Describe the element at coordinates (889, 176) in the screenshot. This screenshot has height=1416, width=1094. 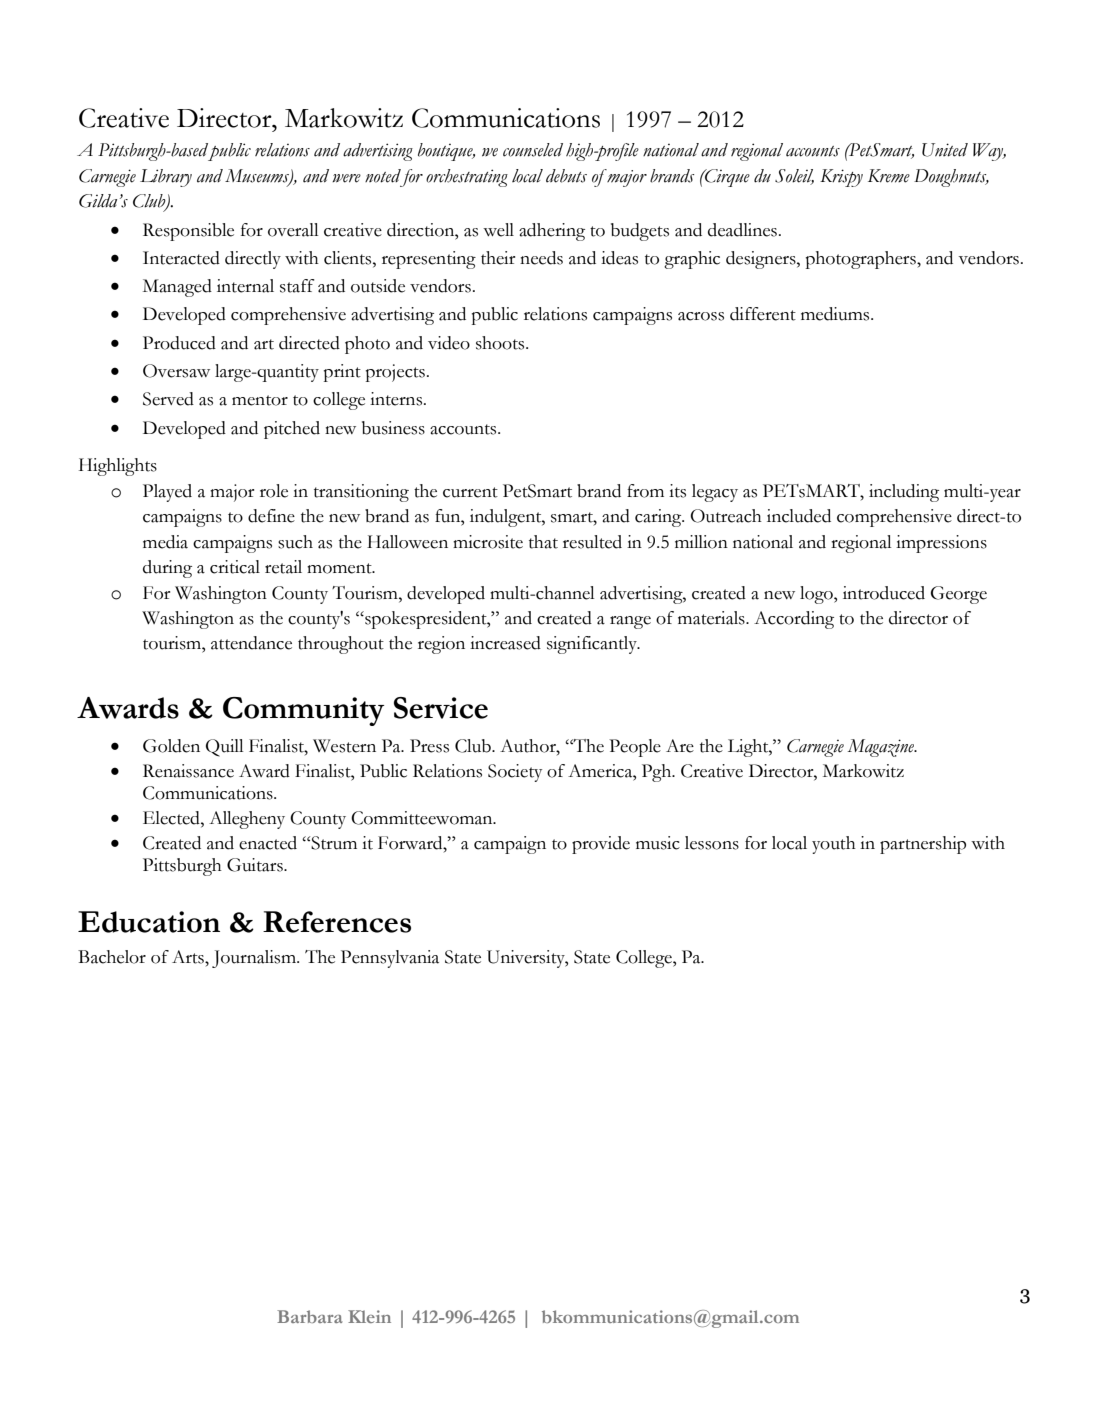
I see `Kreme` at that location.
